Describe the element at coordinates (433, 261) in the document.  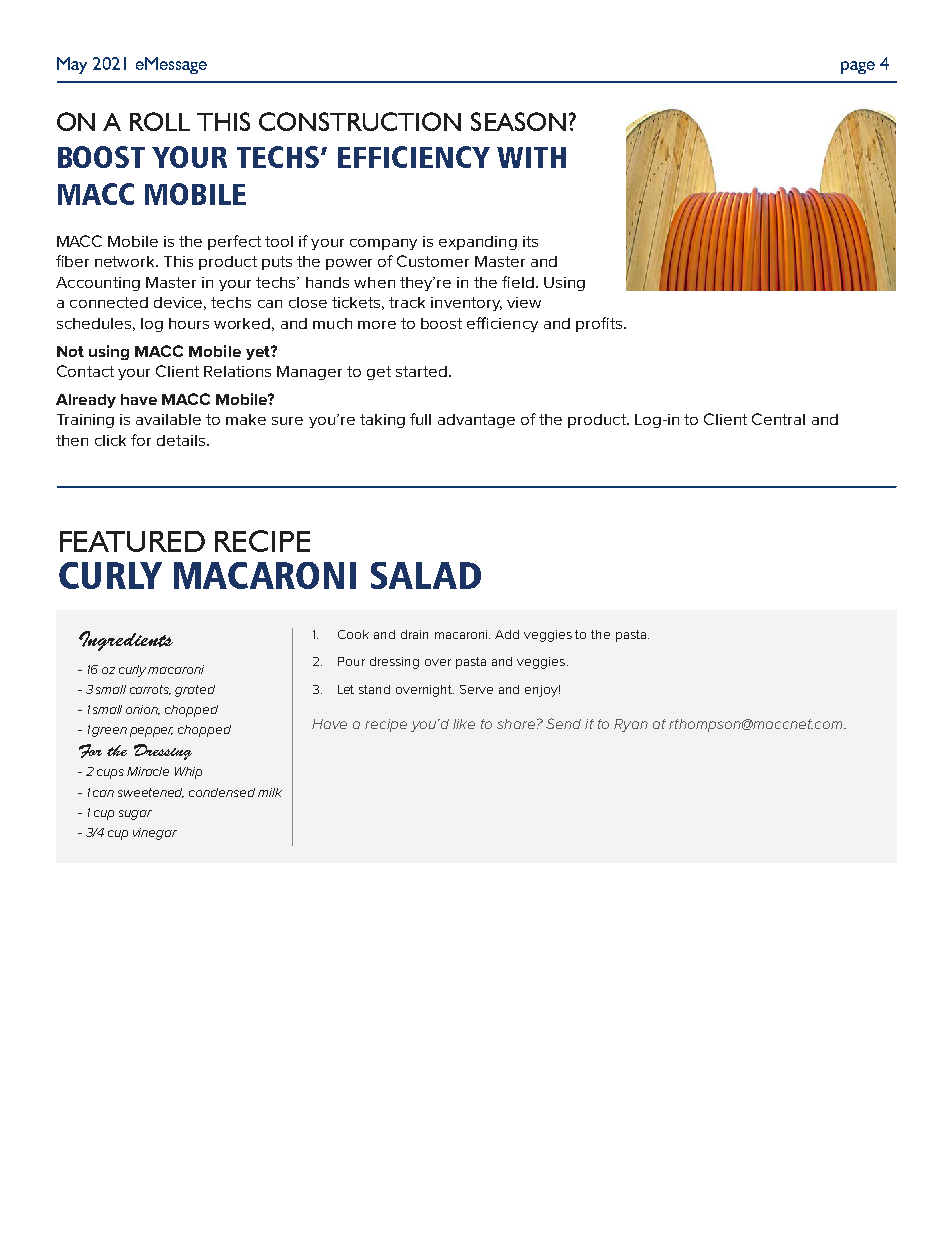
I see `Customer` at that location.
